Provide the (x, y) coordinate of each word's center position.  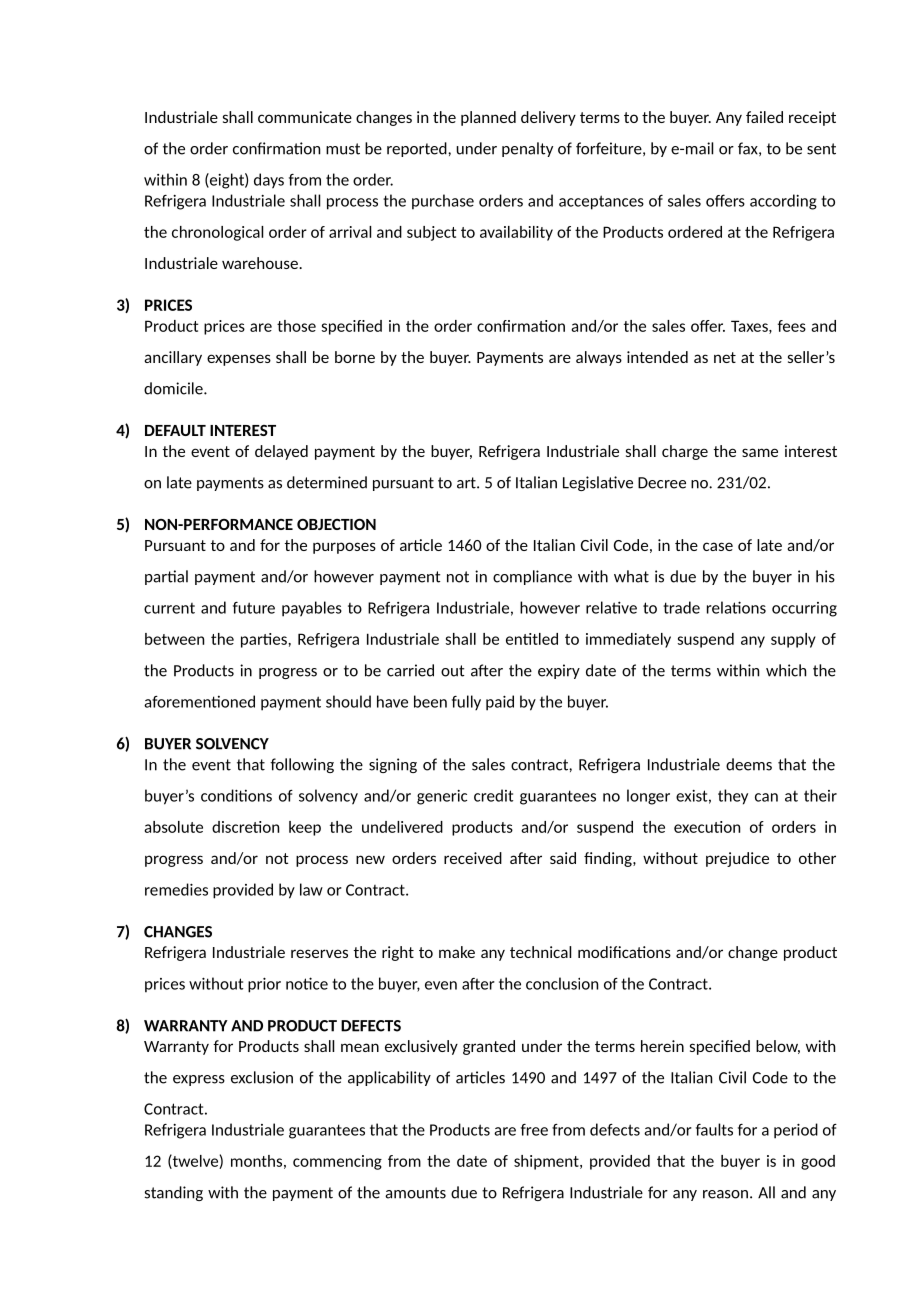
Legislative (598, 483)
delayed (281, 452)
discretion (245, 827)
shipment (547, 1162)
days (269, 181)
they (733, 797)
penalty (527, 149)
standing (174, 1193)
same (760, 452)
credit (493, 795)
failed (764, 117)
